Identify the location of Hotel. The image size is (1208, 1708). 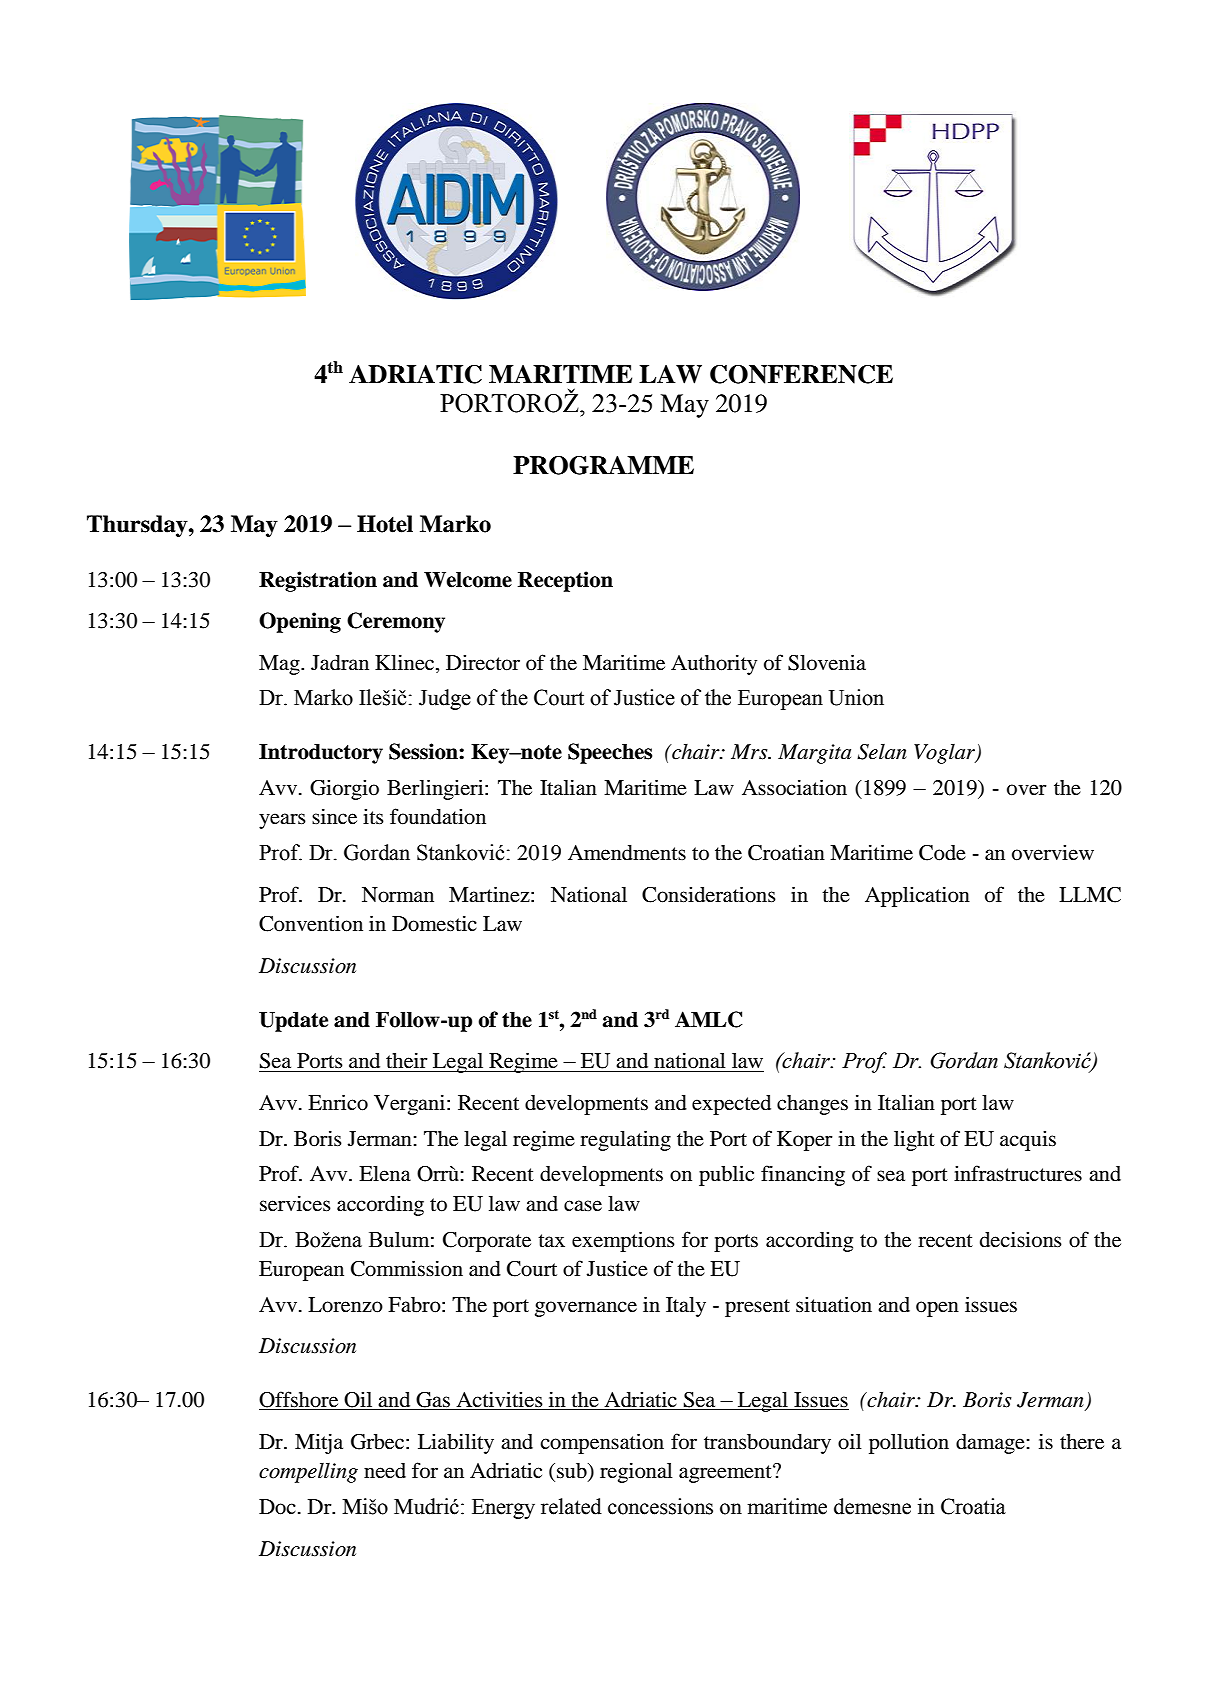
(385, 524).
